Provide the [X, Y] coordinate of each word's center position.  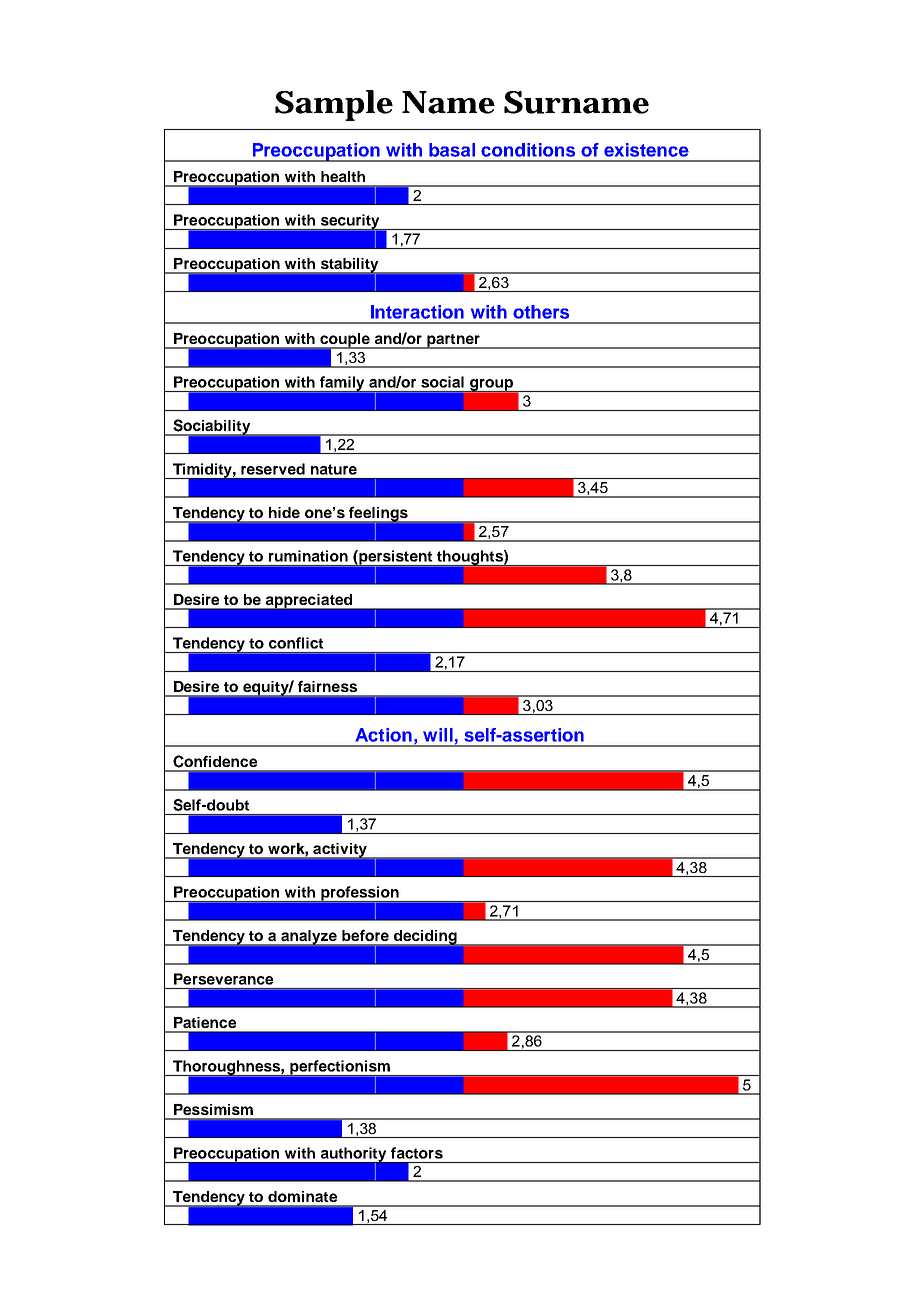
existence [646, 150]
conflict [296, 643]
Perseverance [223, 979]
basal [452, 150]
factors [417, 1153]
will [438, 735]
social [442, 382]
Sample [334, 105]
